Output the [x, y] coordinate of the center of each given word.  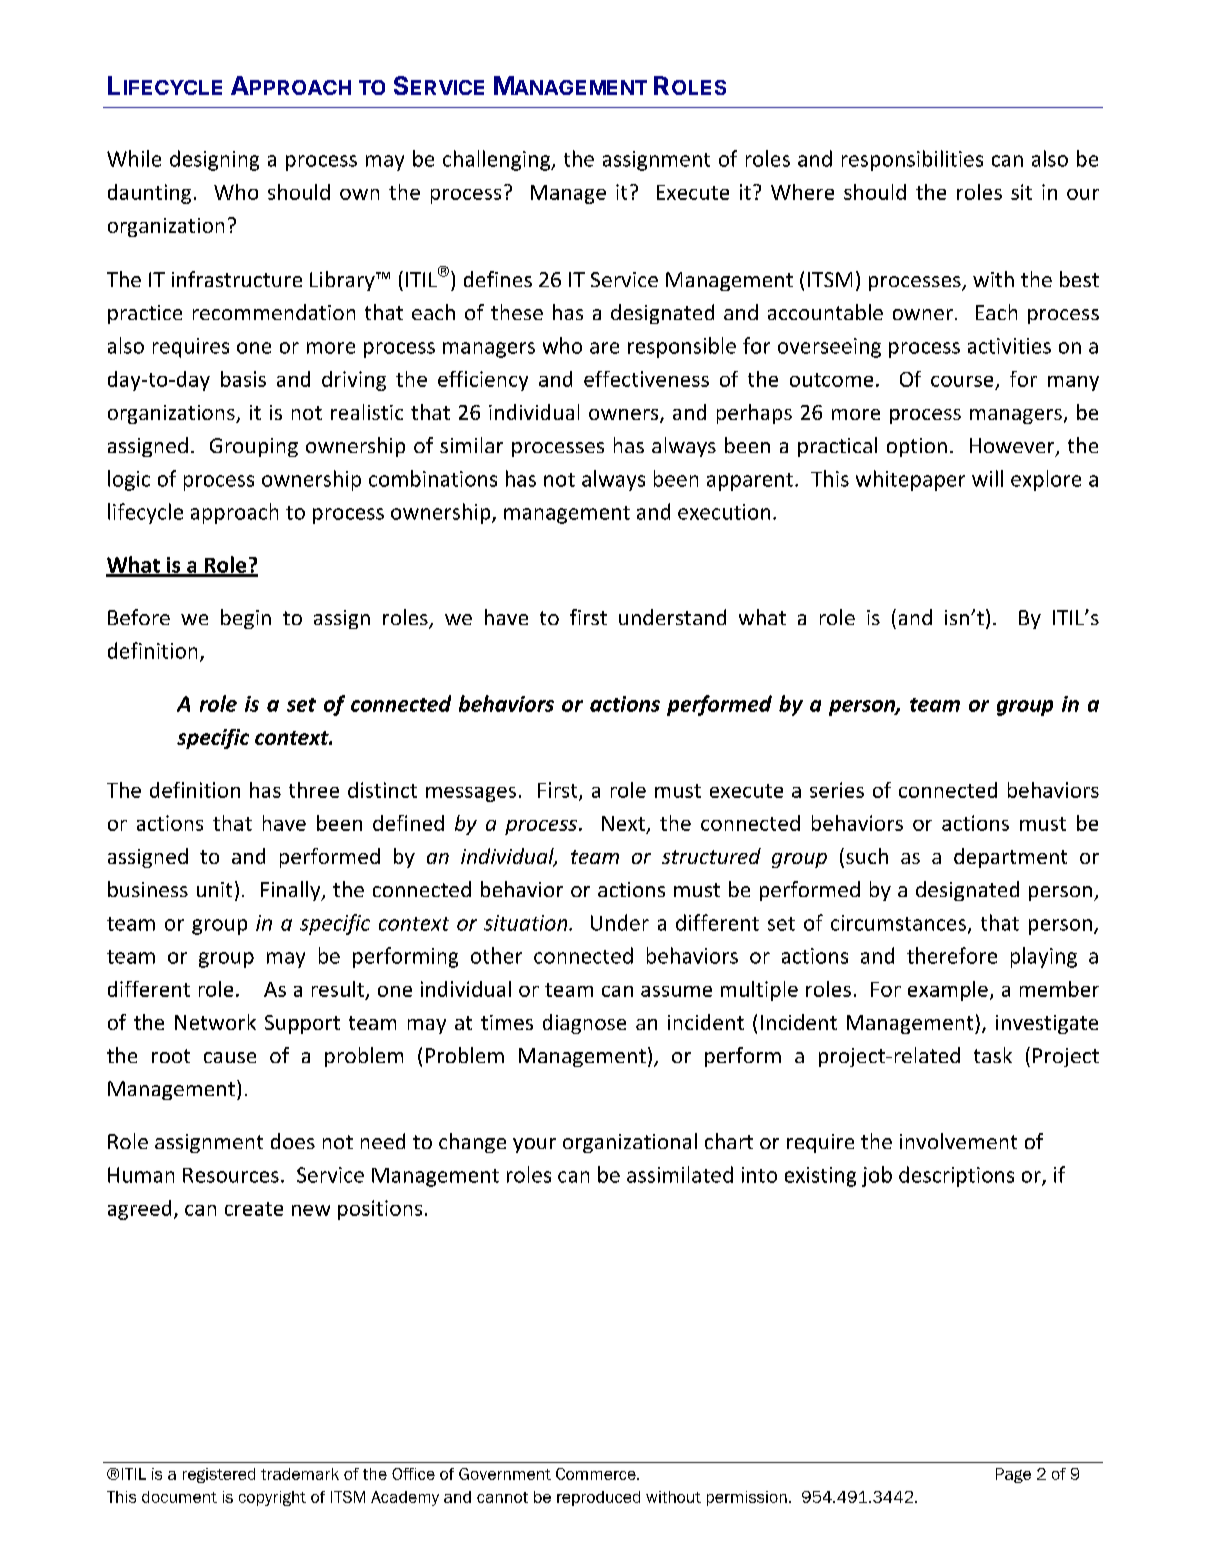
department [1010, 858]
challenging [498, 160]
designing [214, 160]
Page [1013, 1475]
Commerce [597, 1474]
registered [219, 1475]
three [314, 790]
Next [623, 823]
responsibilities [912, 160]
